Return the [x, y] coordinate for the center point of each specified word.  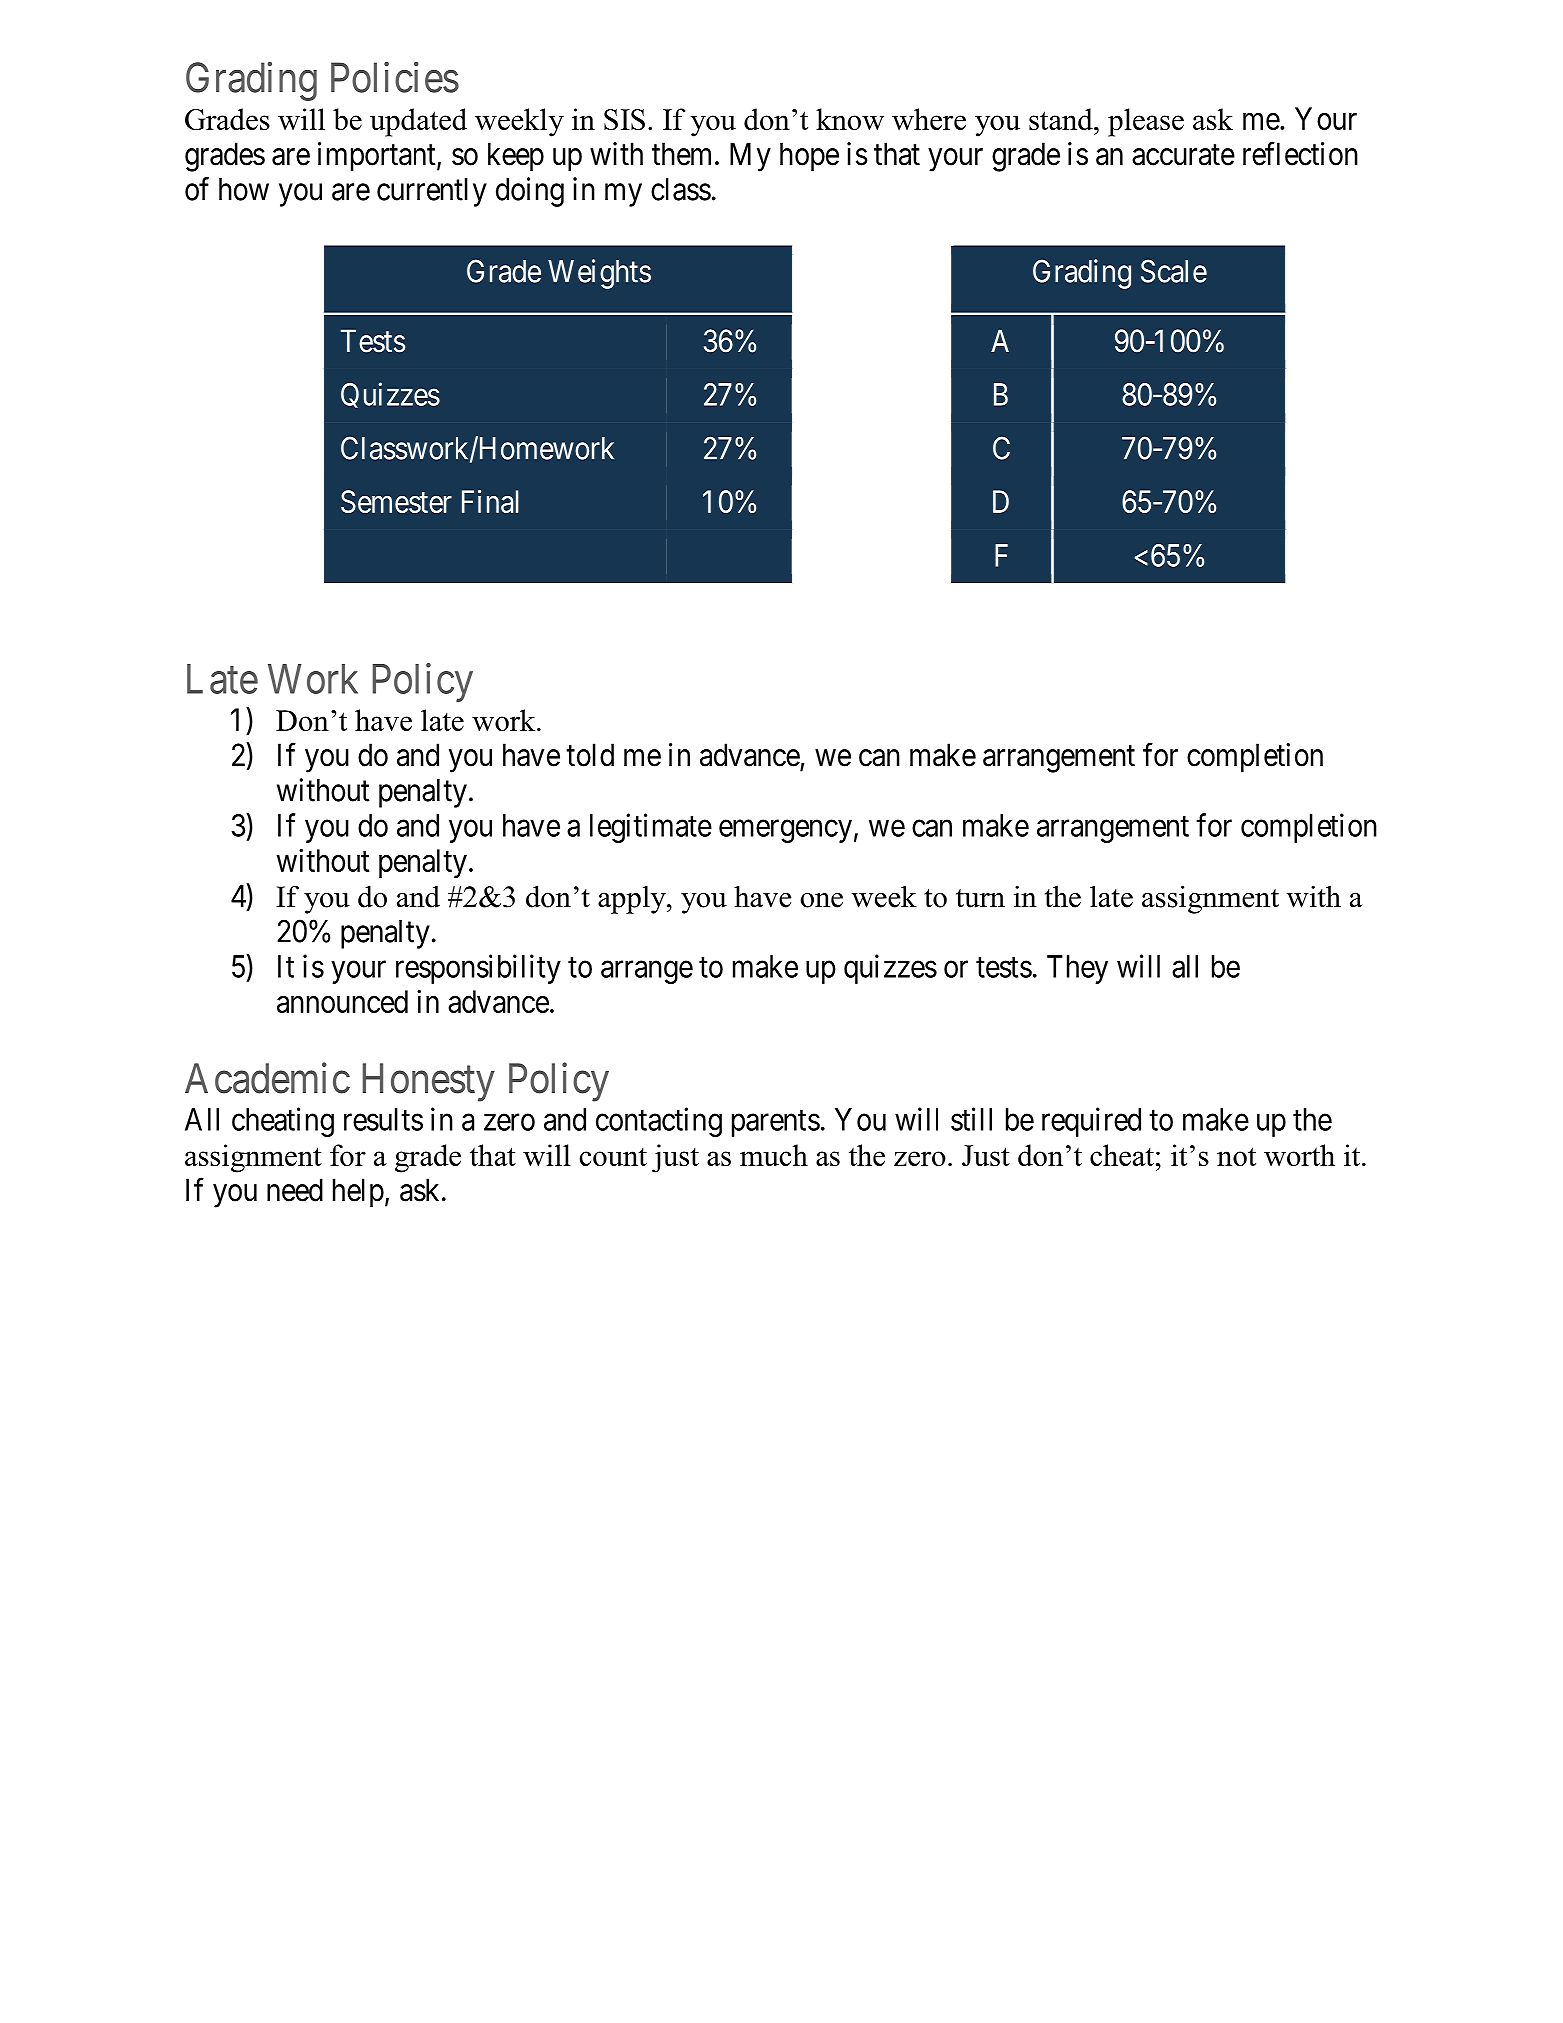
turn [980, 898]
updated [418, 122]
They [1077, 969]
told [590, 755]
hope [809, 157]
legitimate [651, 828]
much [774, 1155]
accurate [1183, 155]
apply [633, 900]
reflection [1300, 154]
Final [490, 501]
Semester [396, 501]
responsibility [478, 969]
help [358, 1193]
